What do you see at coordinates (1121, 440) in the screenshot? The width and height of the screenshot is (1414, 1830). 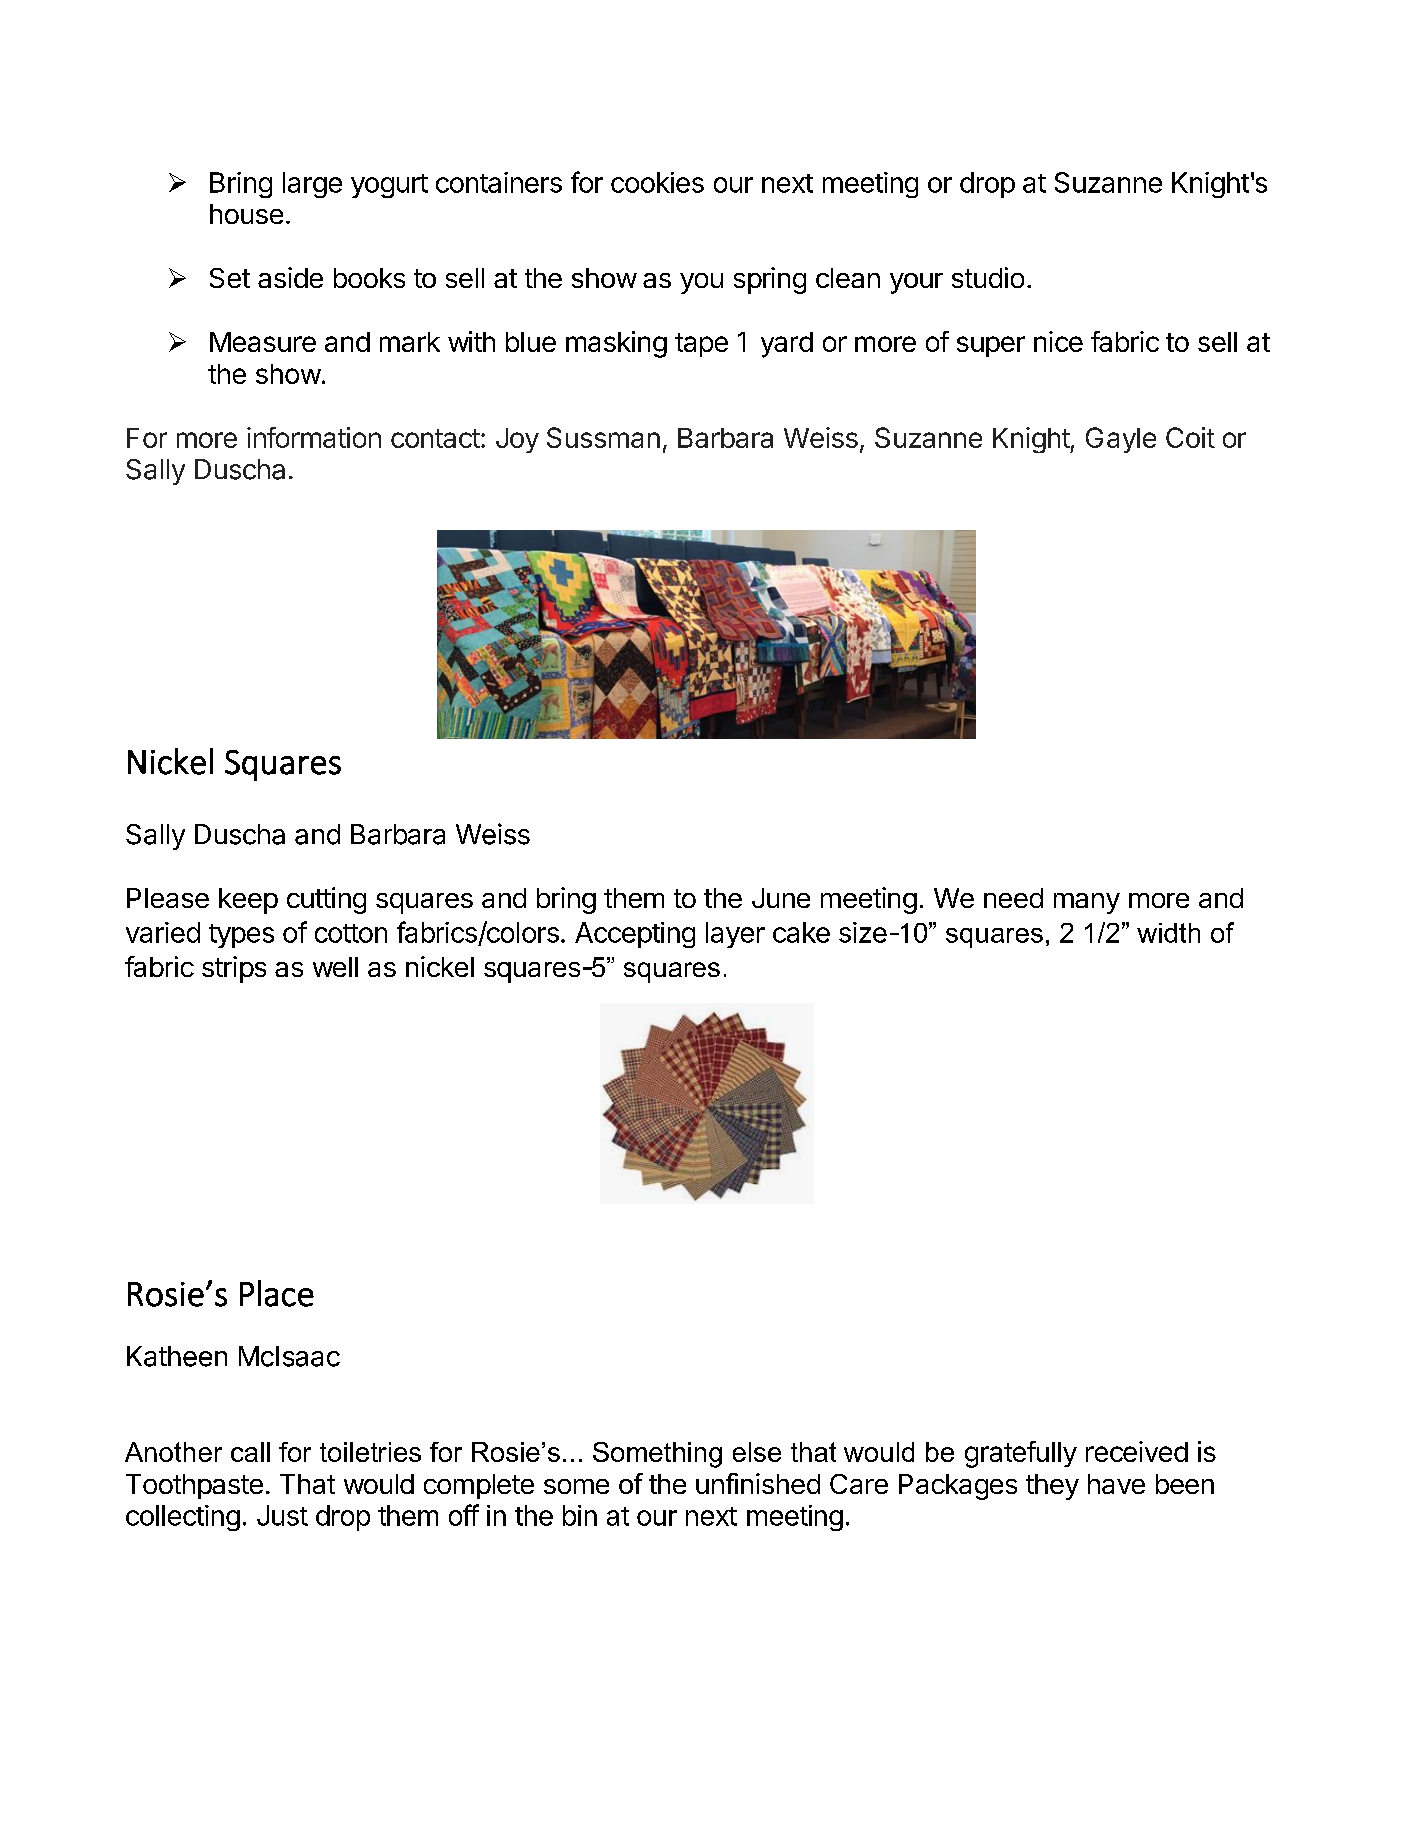 I see `Gayle` at bounding box center [1121, 440].
